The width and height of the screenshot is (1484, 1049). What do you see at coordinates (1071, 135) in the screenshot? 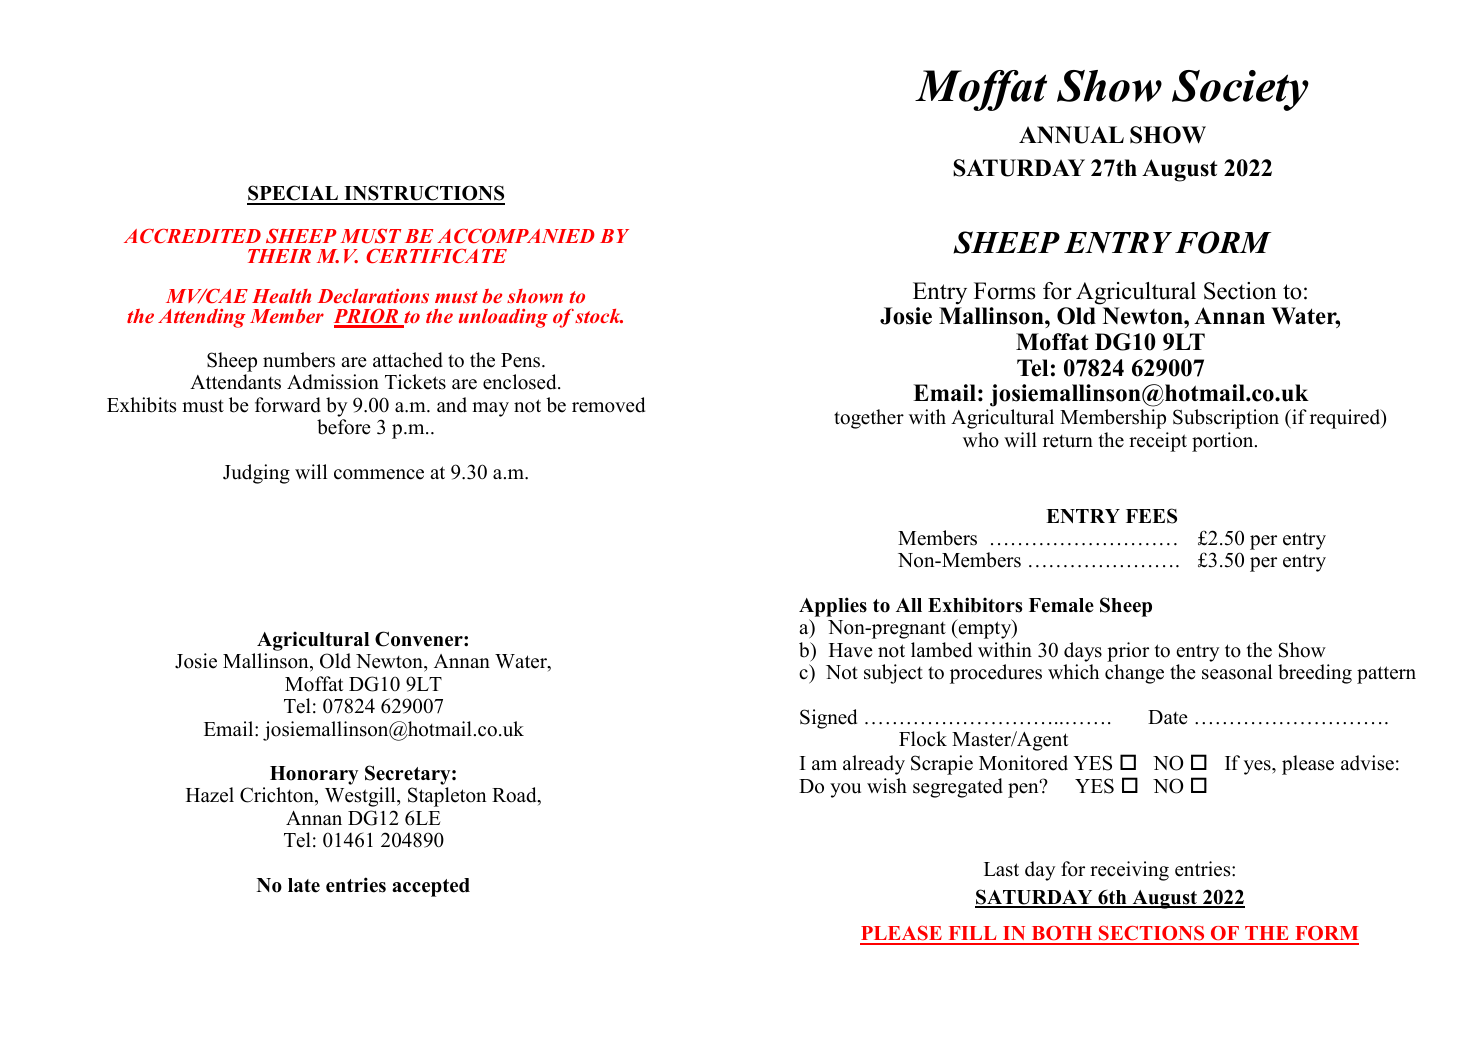
I see `ANNUAL` at bounding box center [1071, 135].
